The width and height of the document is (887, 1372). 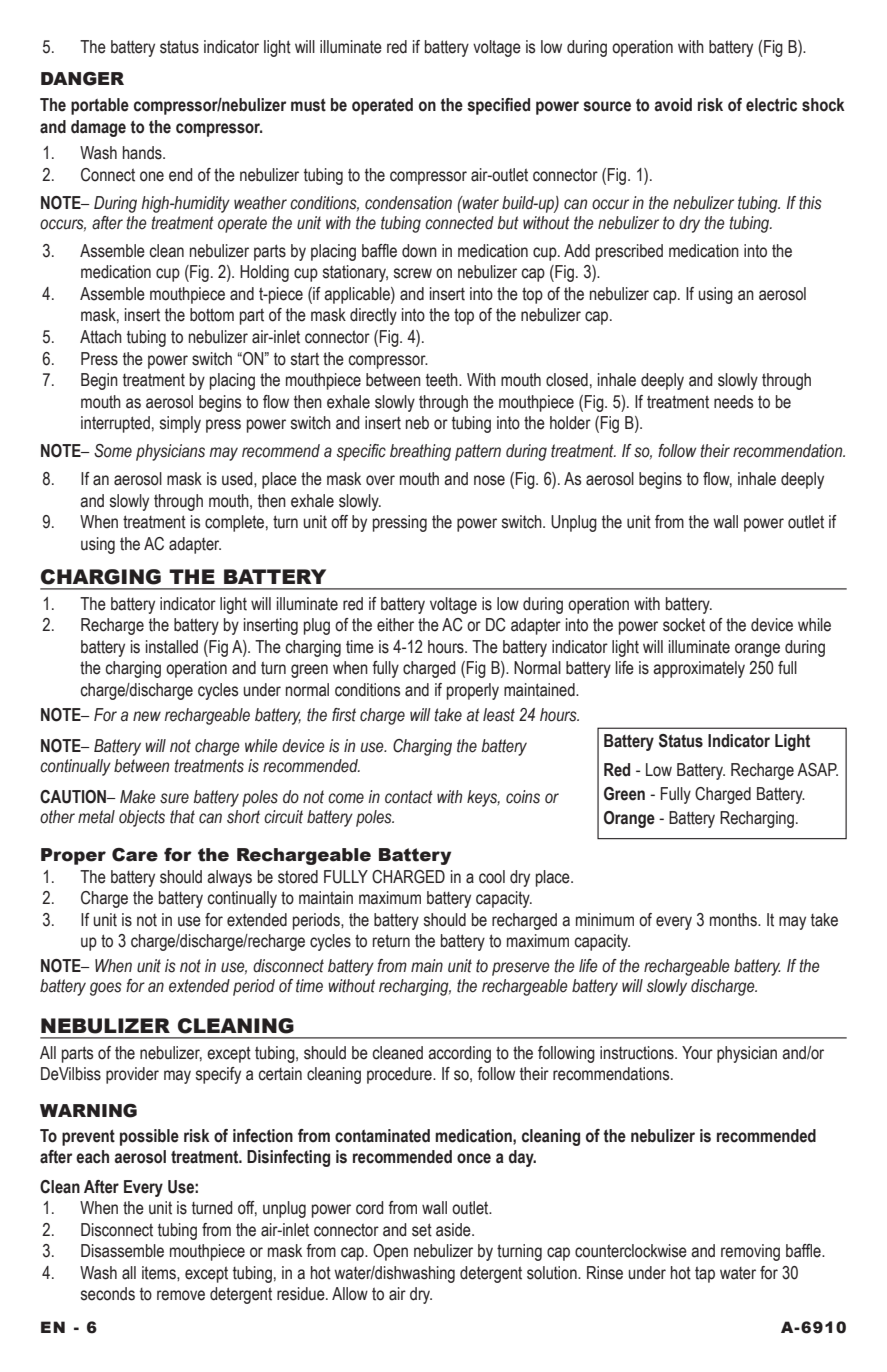 What do you see at coordinates (147, 716) in the document?
I see `new` at bounding box center [147, 716].
